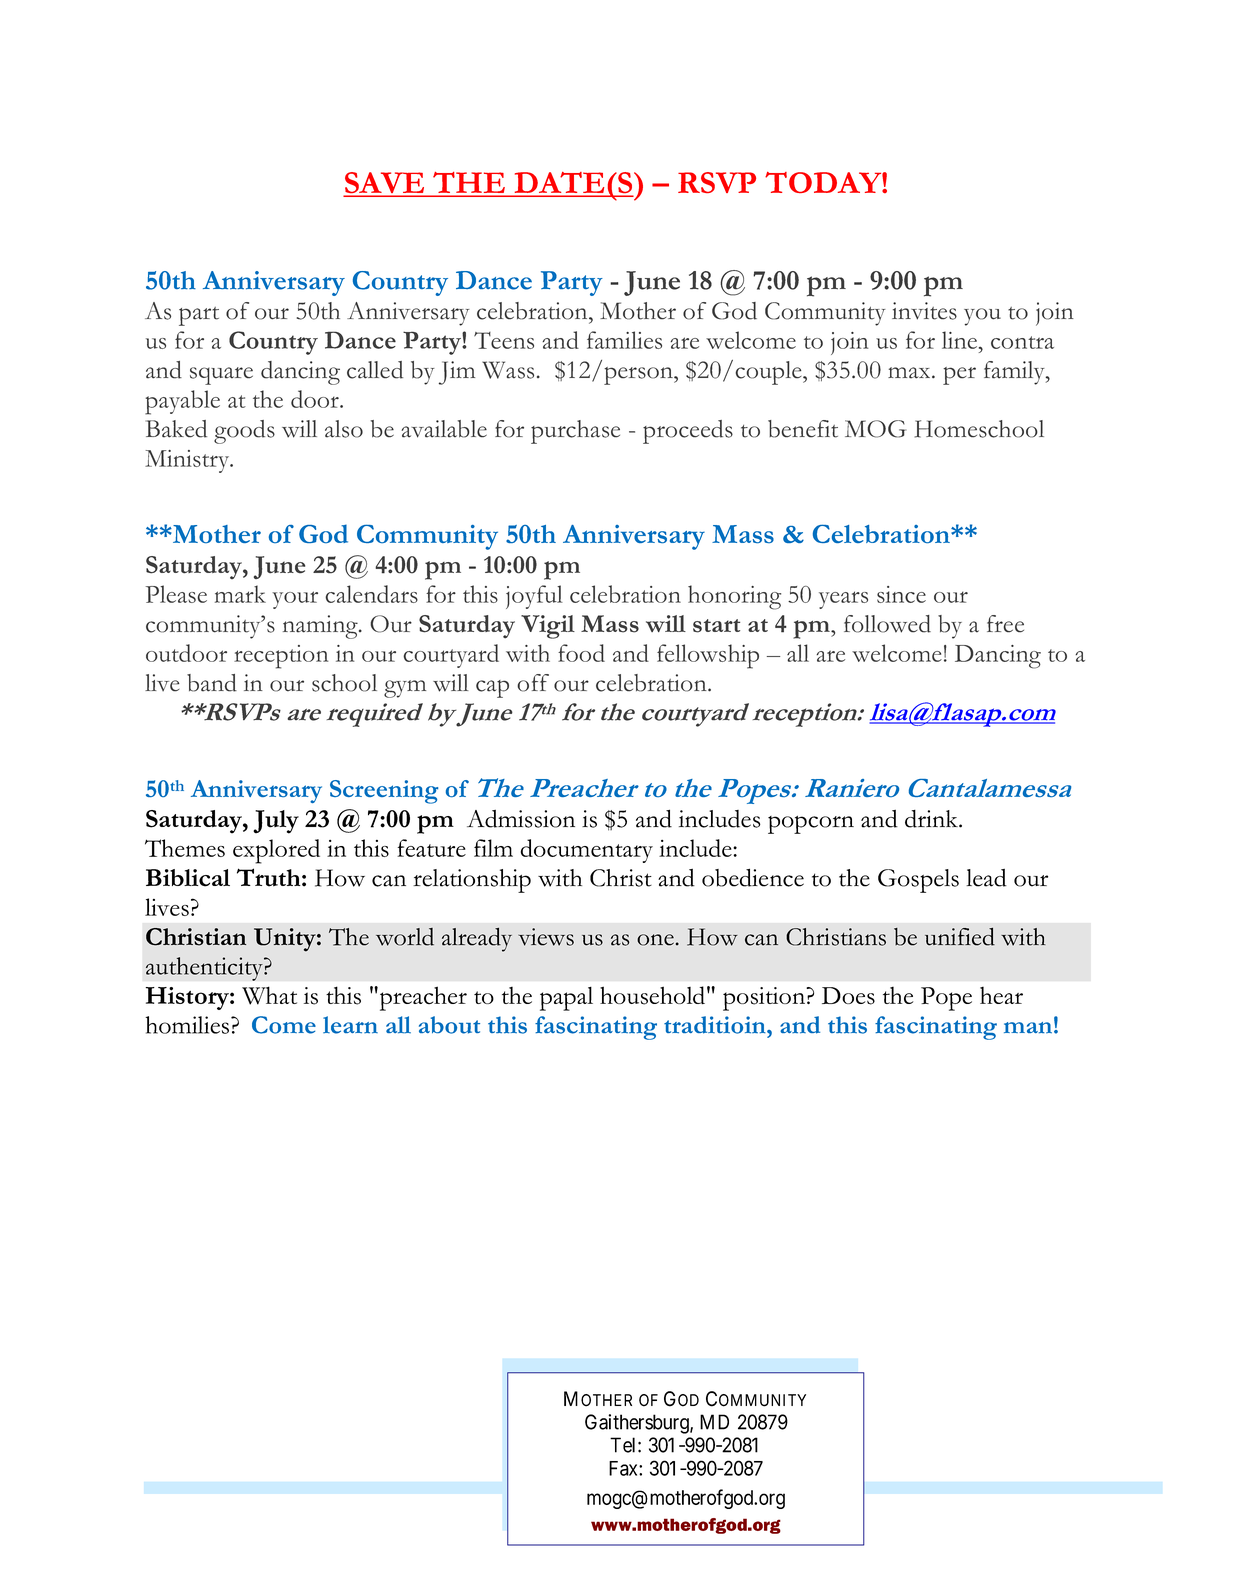 Image resolution: width=1233 pixels, height=1596 pixels. I want to click on What, so click(269, 995).
